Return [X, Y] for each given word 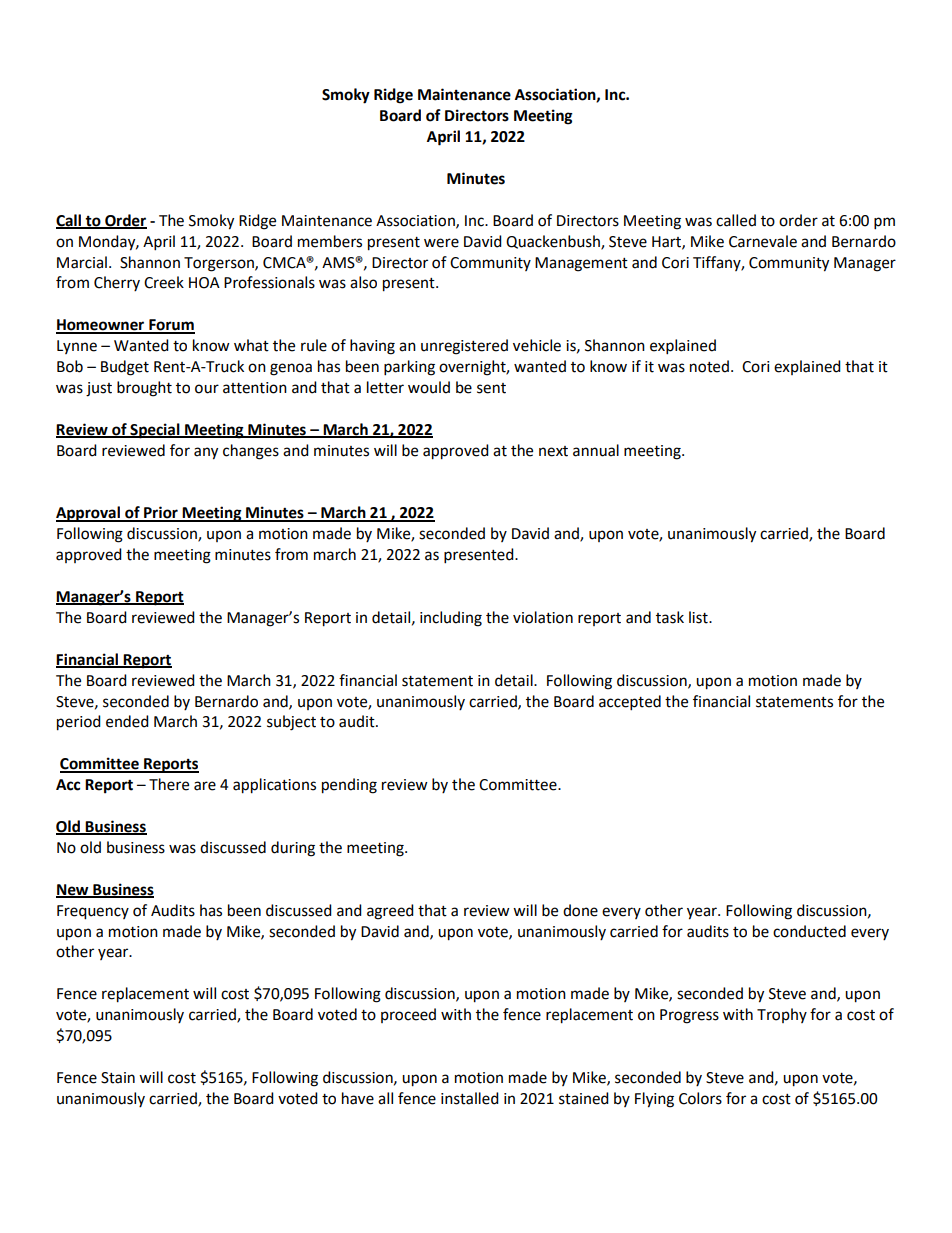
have [358, 1098]
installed [470, 1098]
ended [127, 721]
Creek [164, 282]
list [699, 617]
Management [581, 264]
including [451, 619]
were [441, 243]
